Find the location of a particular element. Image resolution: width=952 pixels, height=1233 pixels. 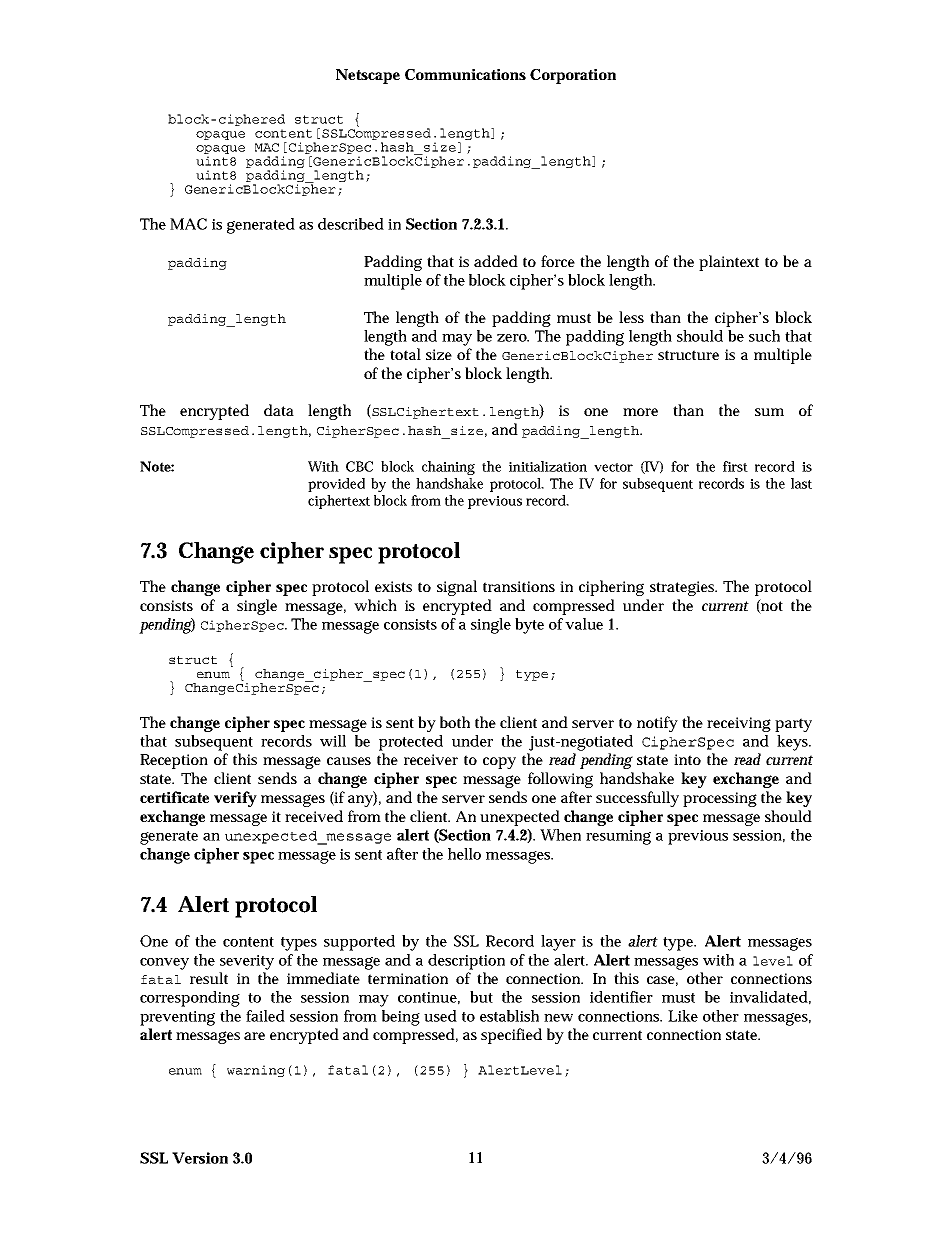

processing is located at coordinates (720, 799).
